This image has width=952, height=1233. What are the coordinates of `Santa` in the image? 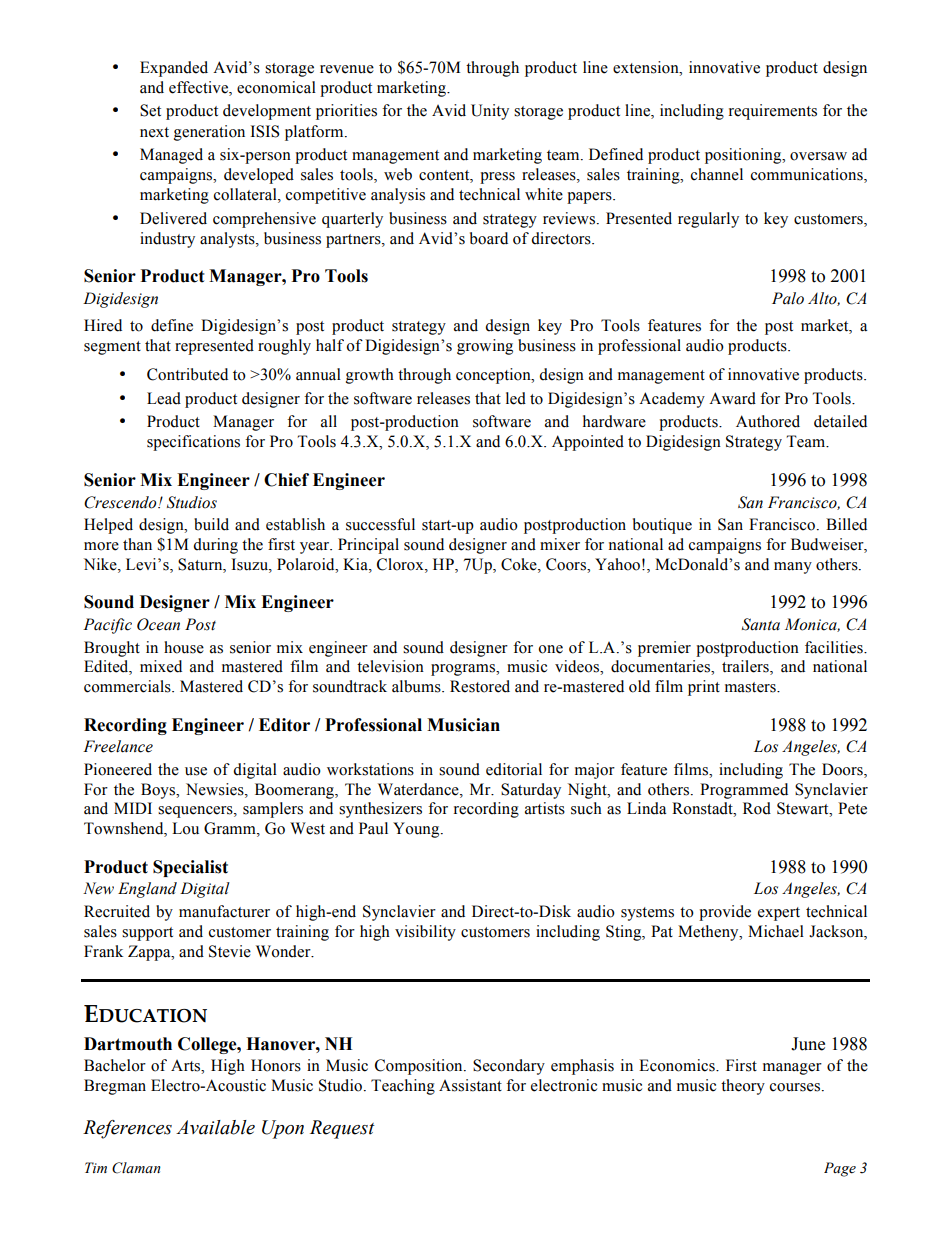 It's located at (761, 624).
